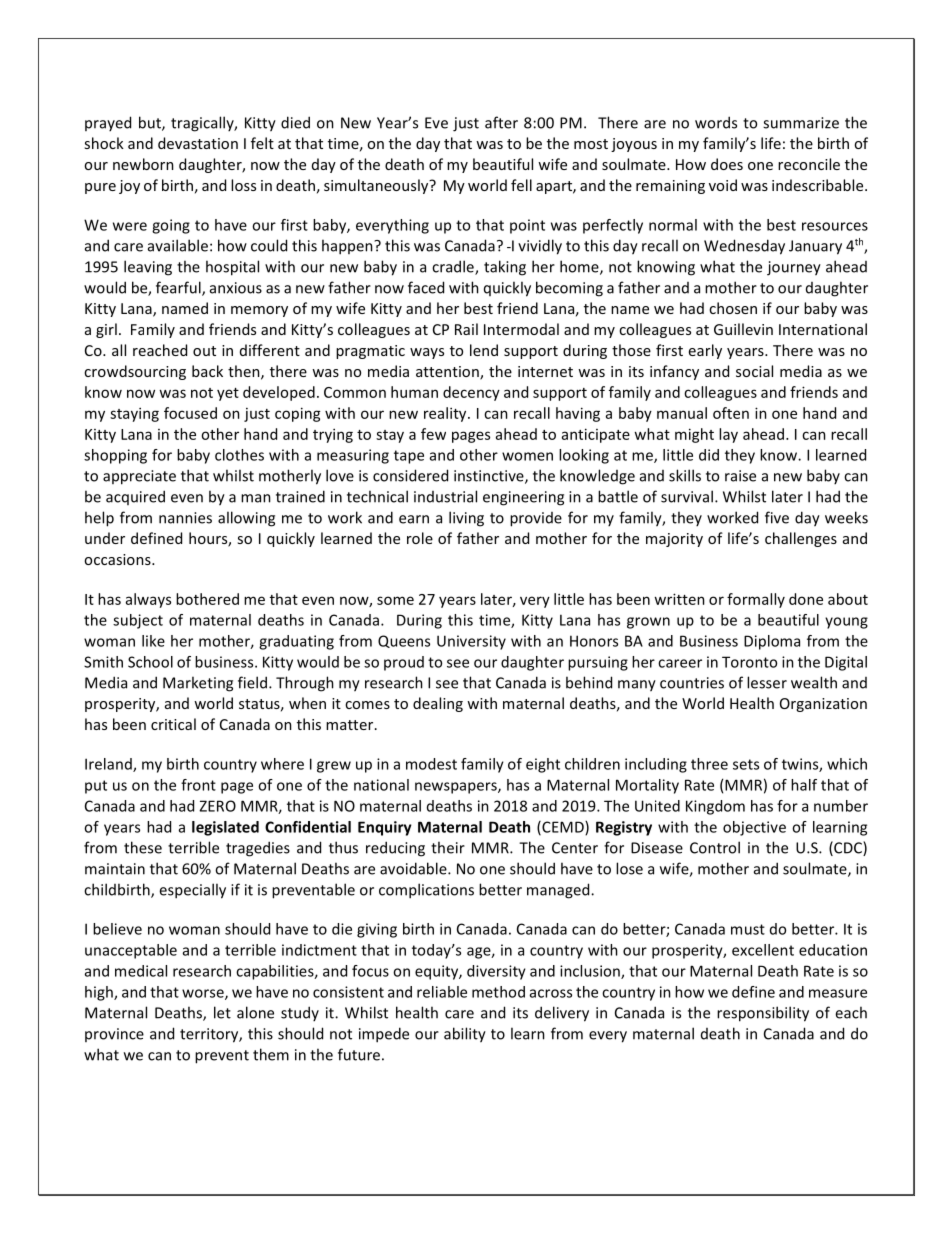 Image resolution: width=952 pixels, height=1233 pixels. I want to click on after, so click(501, 122).
